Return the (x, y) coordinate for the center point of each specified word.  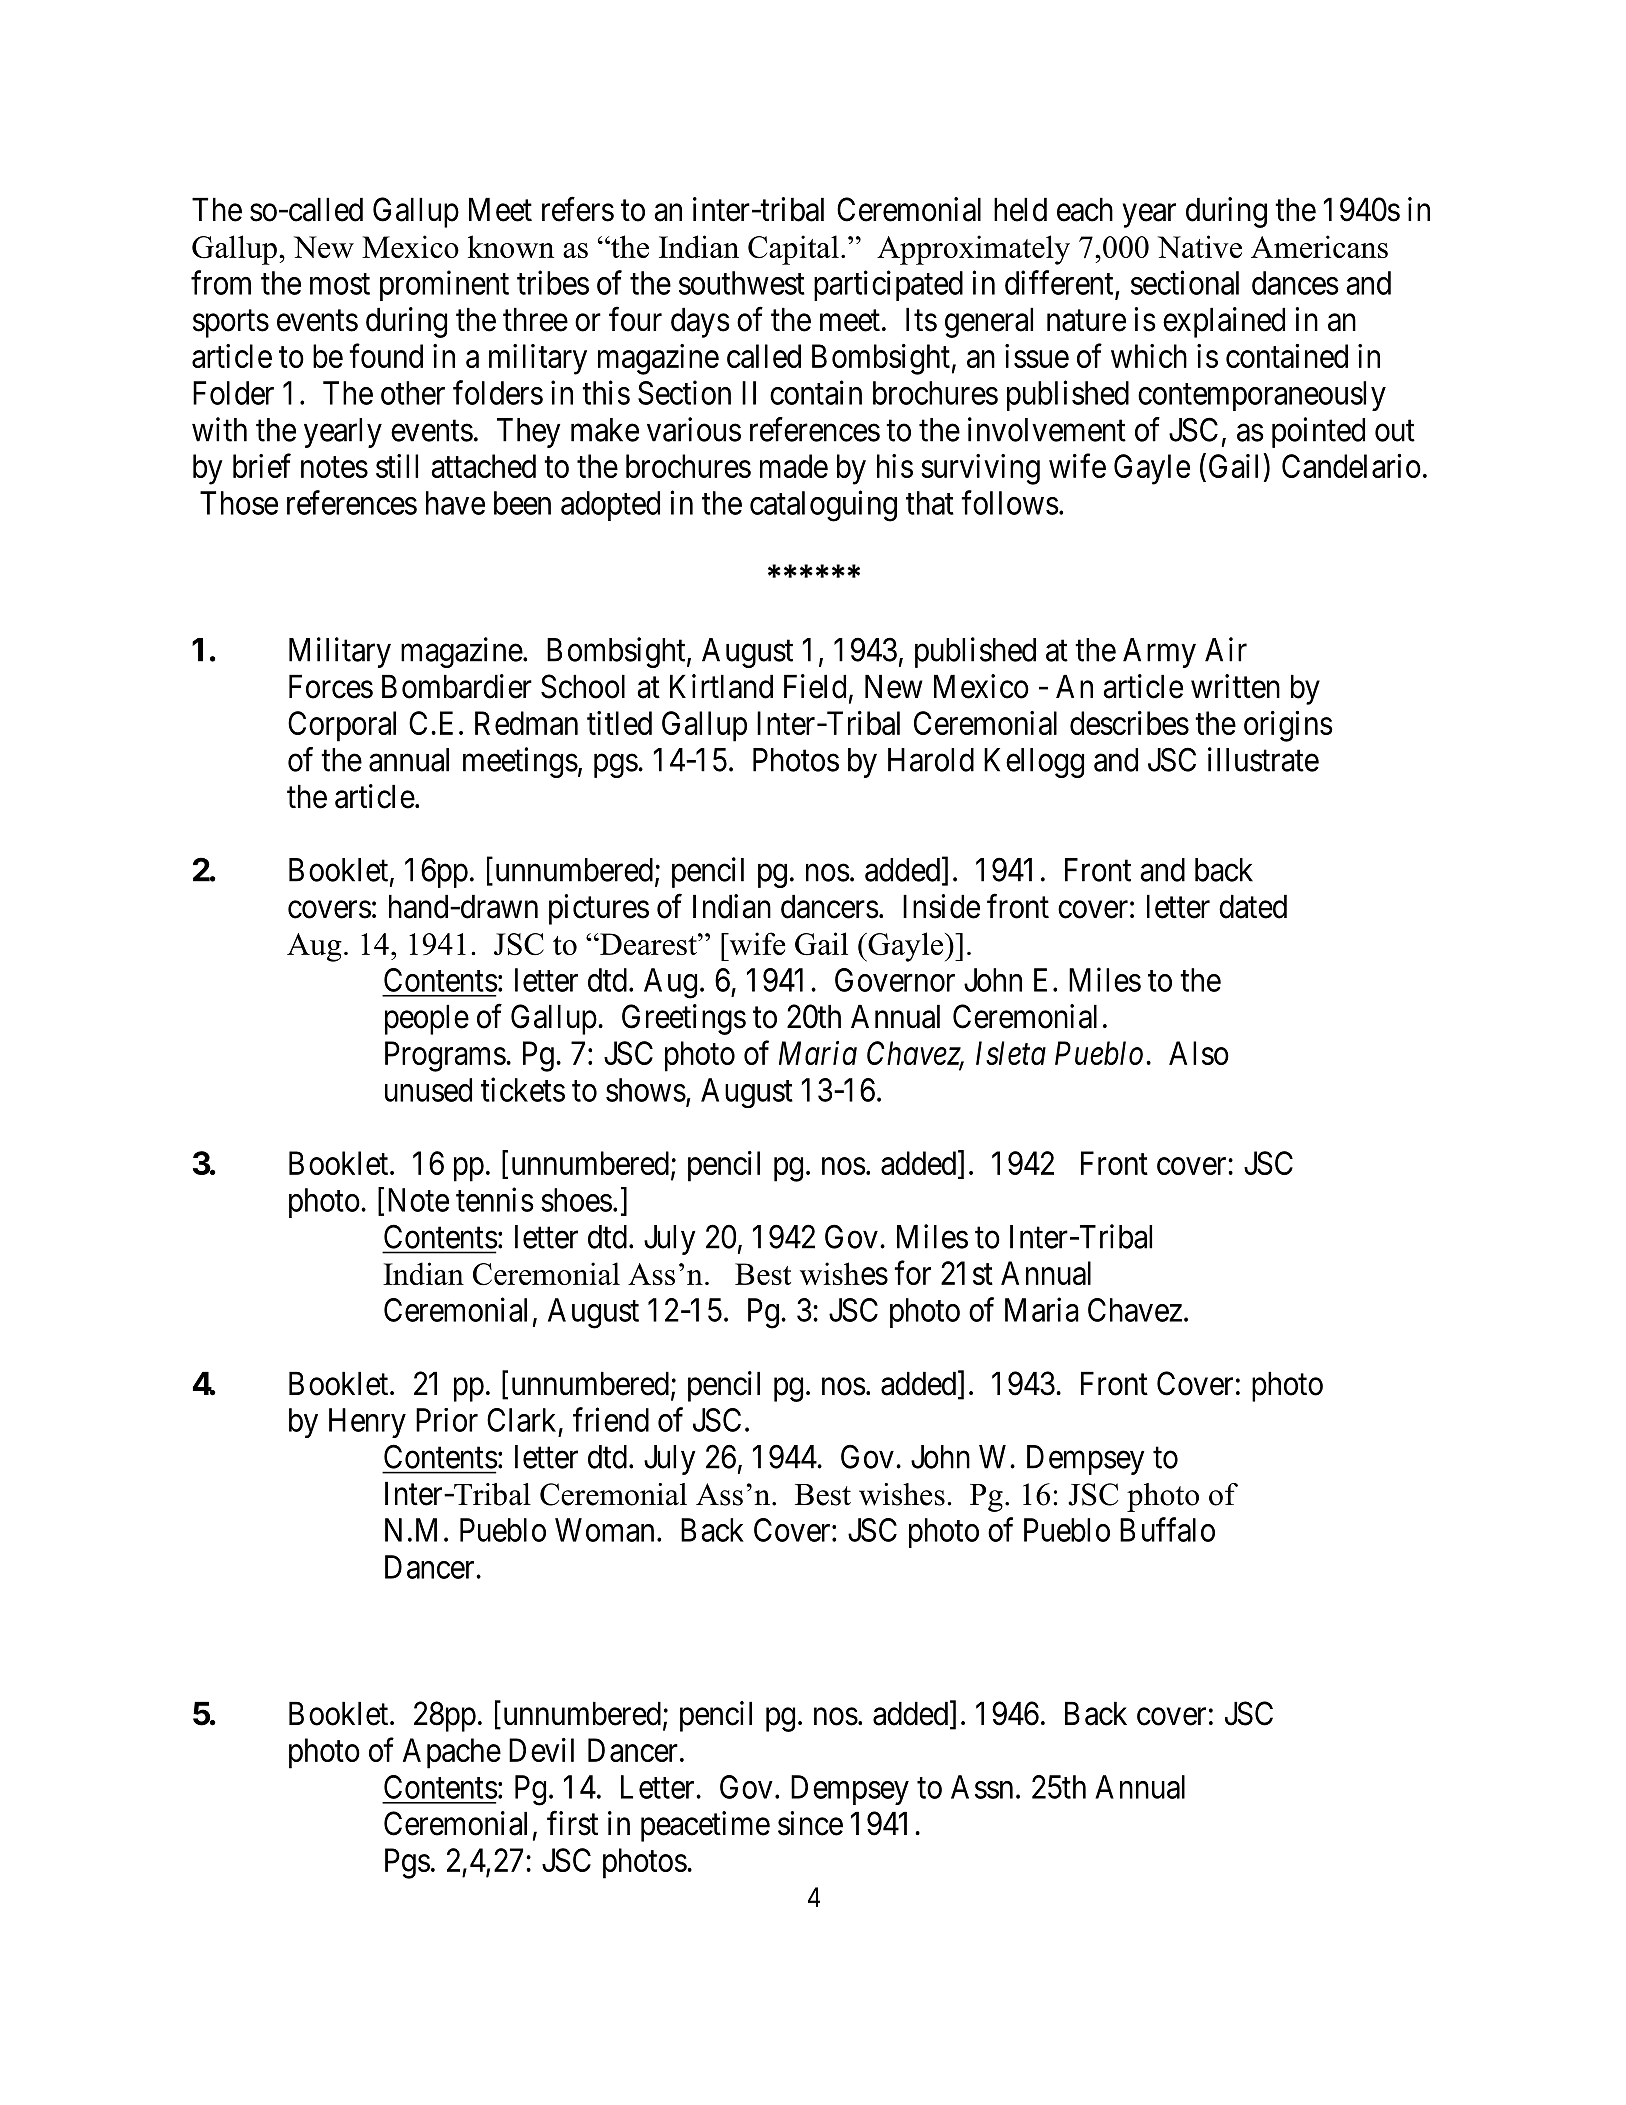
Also (1199, 1053)
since (810, 1823)
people (427, 1019)
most (340, 284)
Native (1200, 246)
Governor (895, 980)
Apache (452, 1753)
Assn (982, 1787)
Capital (793, 250)
